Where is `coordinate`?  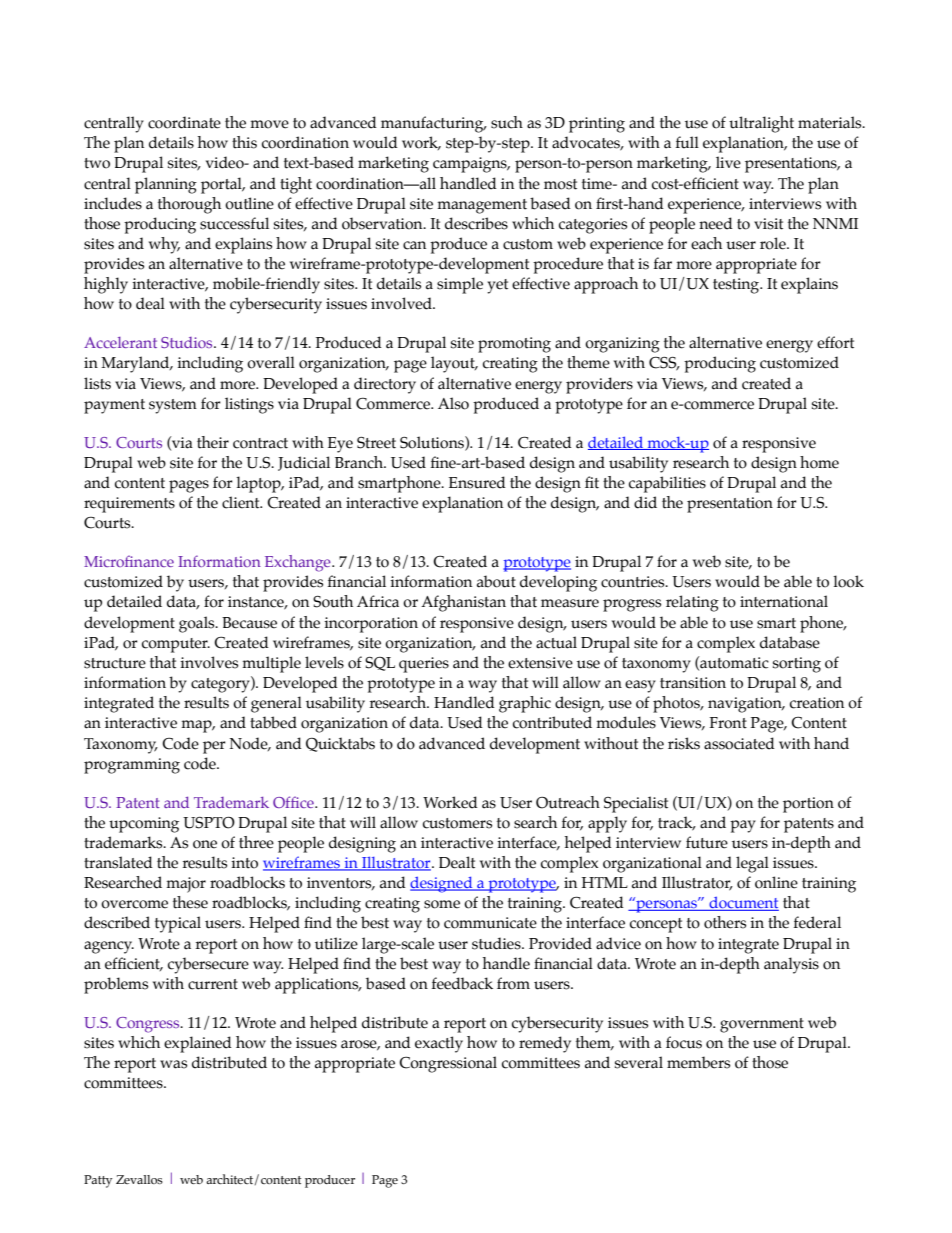 coordinate is located at coordinates (184, 122).
